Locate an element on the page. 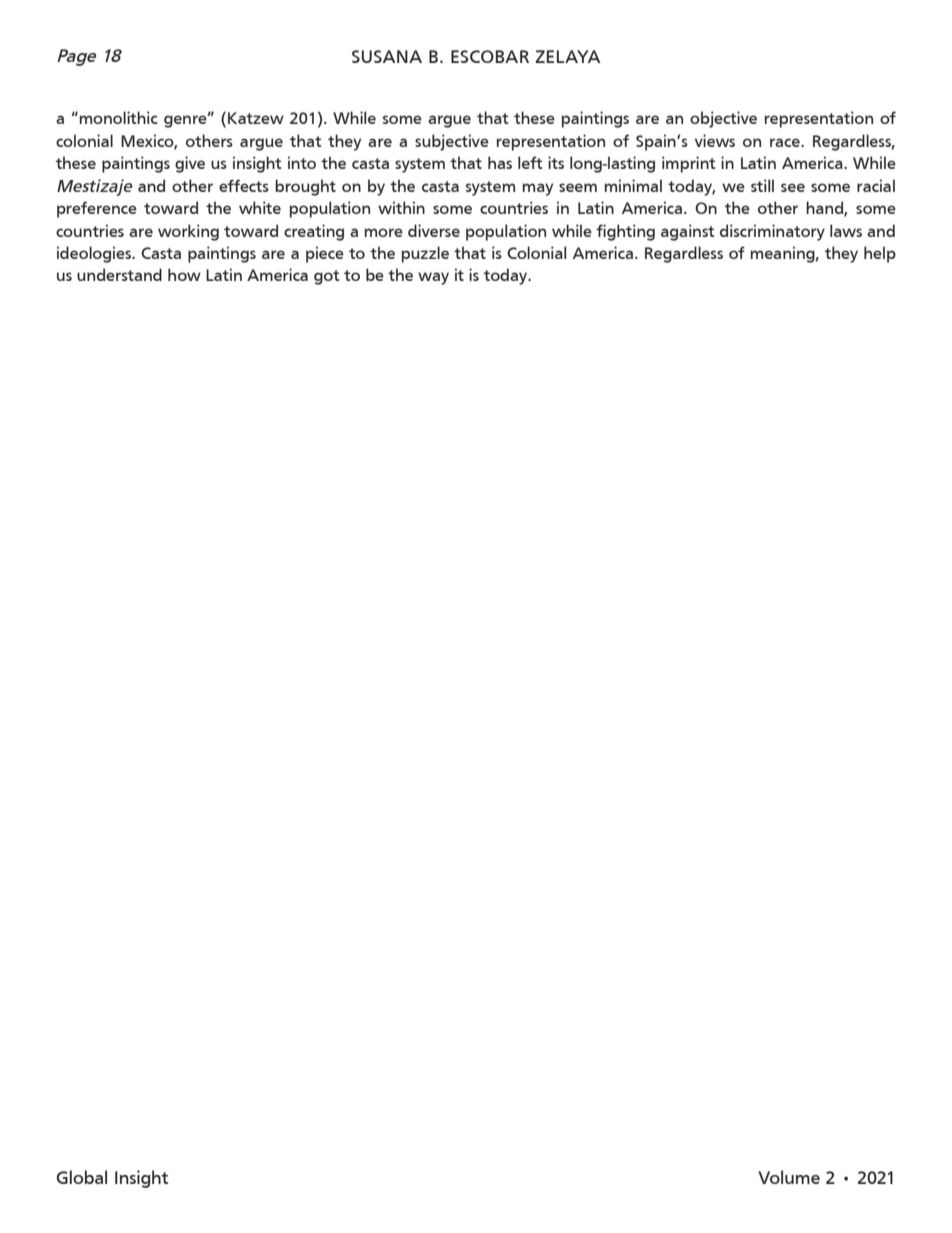 Image resolution: width=952 pixels, height=1233 pixels. ESCOBAR is located at coordinates (490, 56).
